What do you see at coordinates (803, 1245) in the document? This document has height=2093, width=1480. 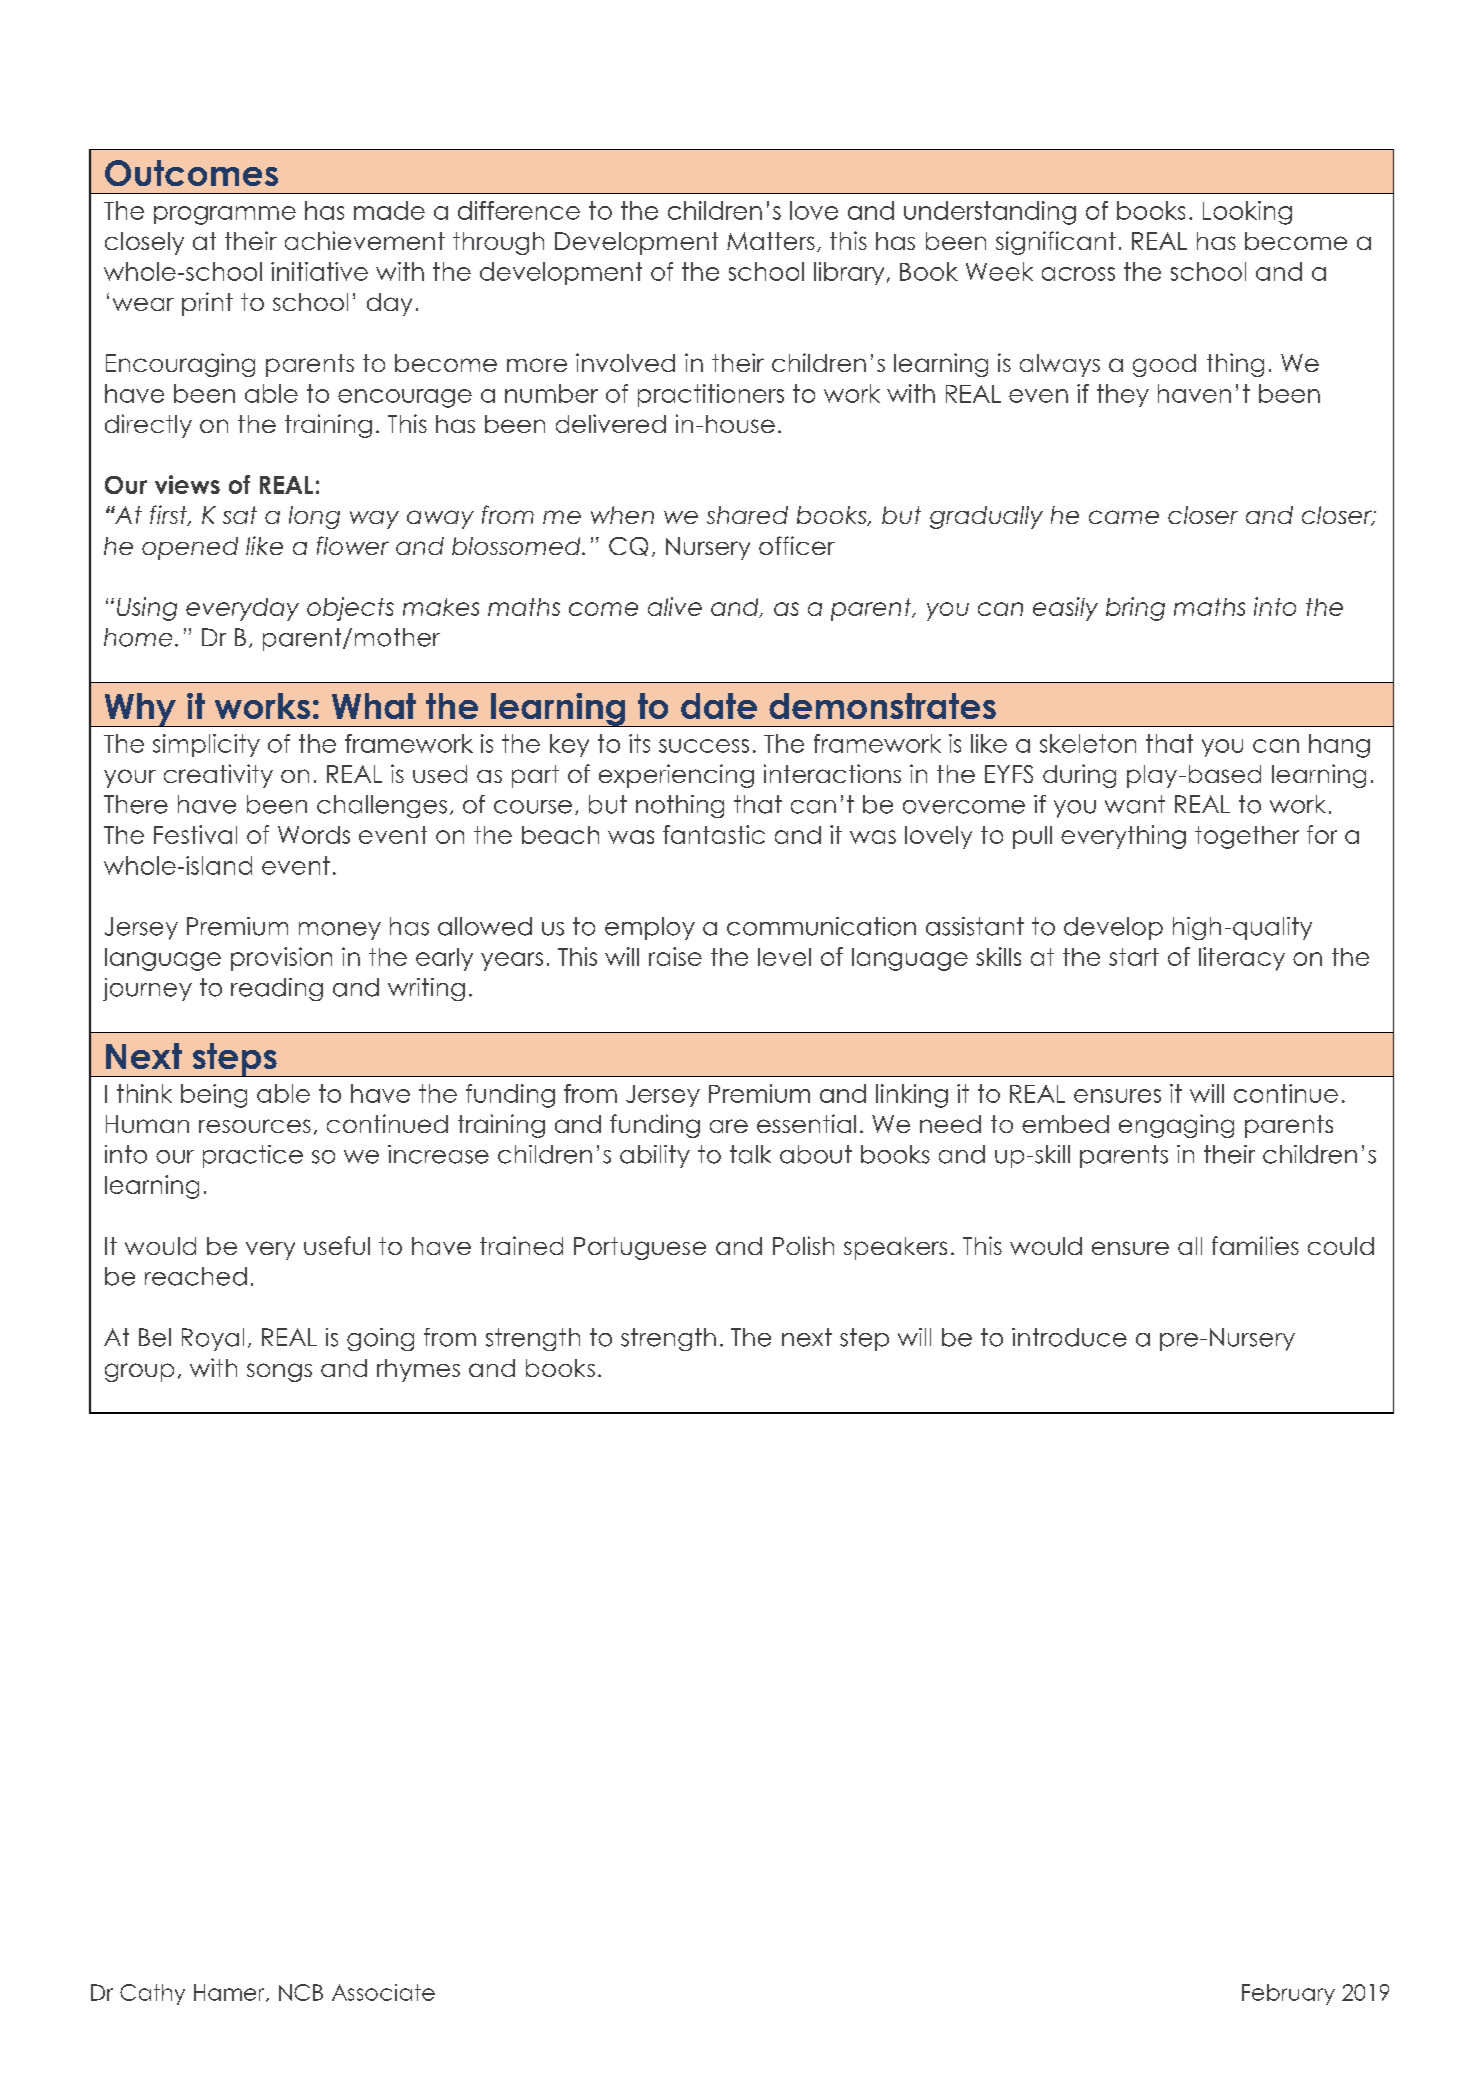 I see `Polish` at bounding box center [803, 1245].
